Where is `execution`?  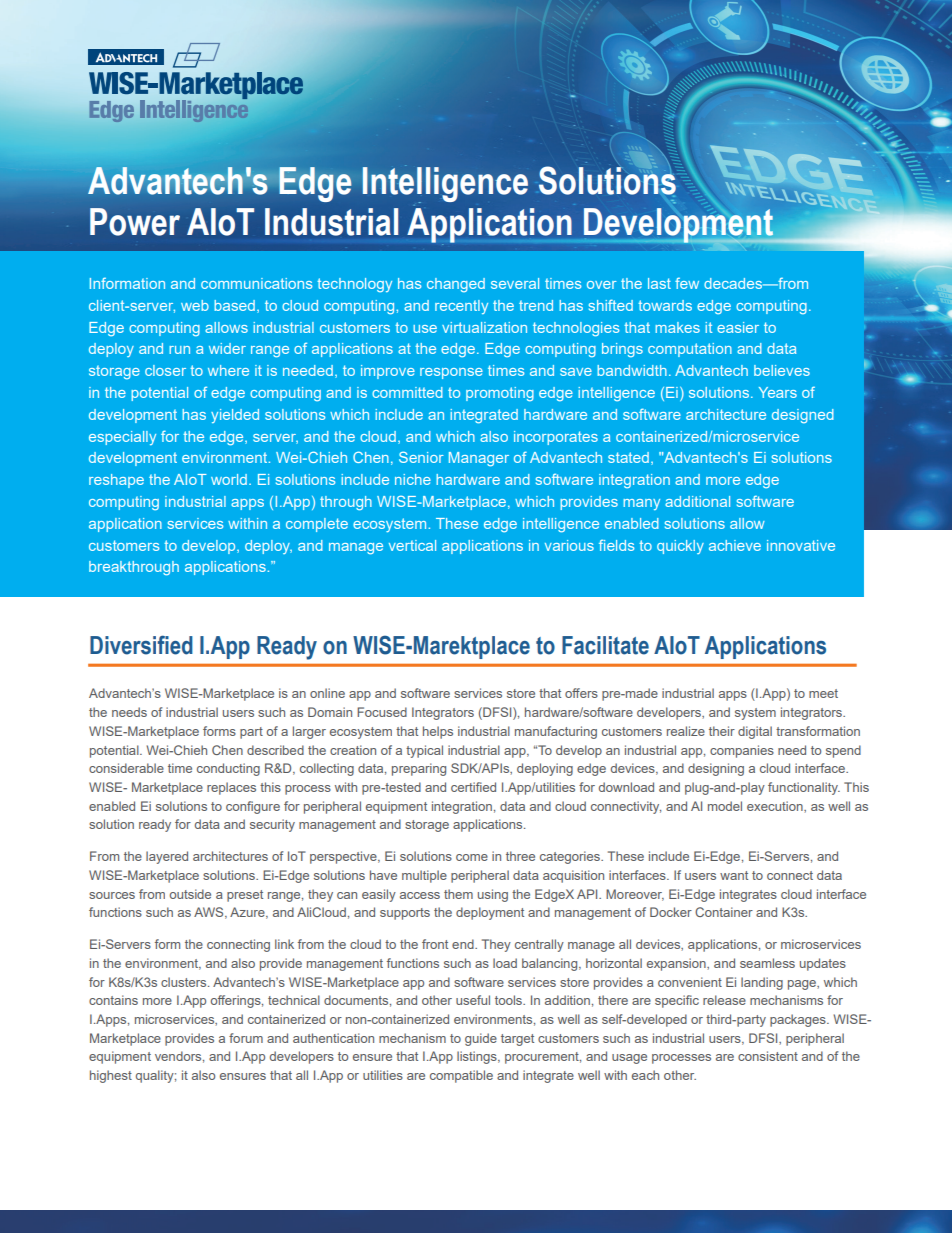
execution is located at coordinates (776, 807).
